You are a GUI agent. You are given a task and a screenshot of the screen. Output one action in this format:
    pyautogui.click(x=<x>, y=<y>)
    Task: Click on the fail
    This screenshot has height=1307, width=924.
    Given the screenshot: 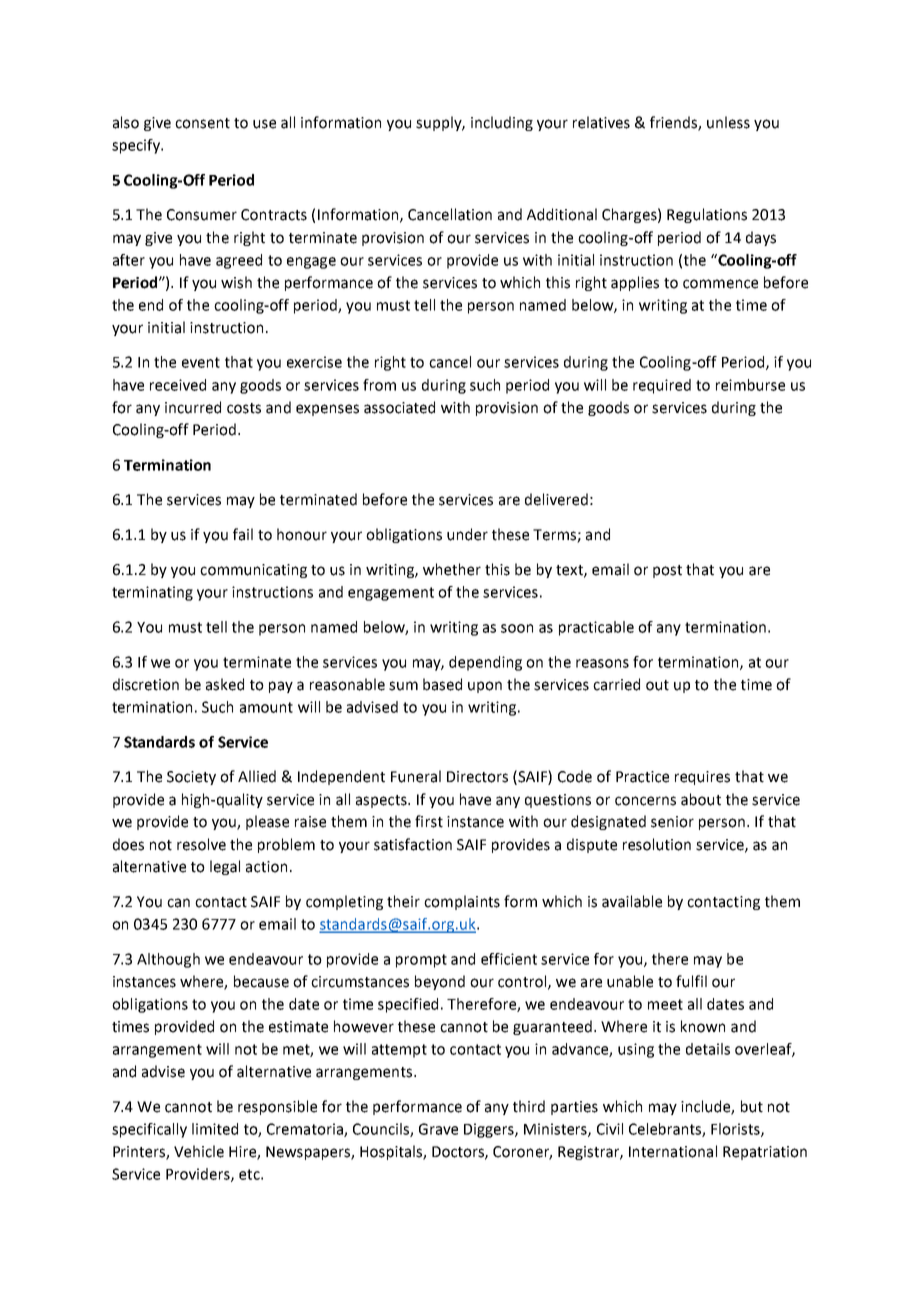 What is the action you would take?
    pyautogui.click(x=243, y=534)
